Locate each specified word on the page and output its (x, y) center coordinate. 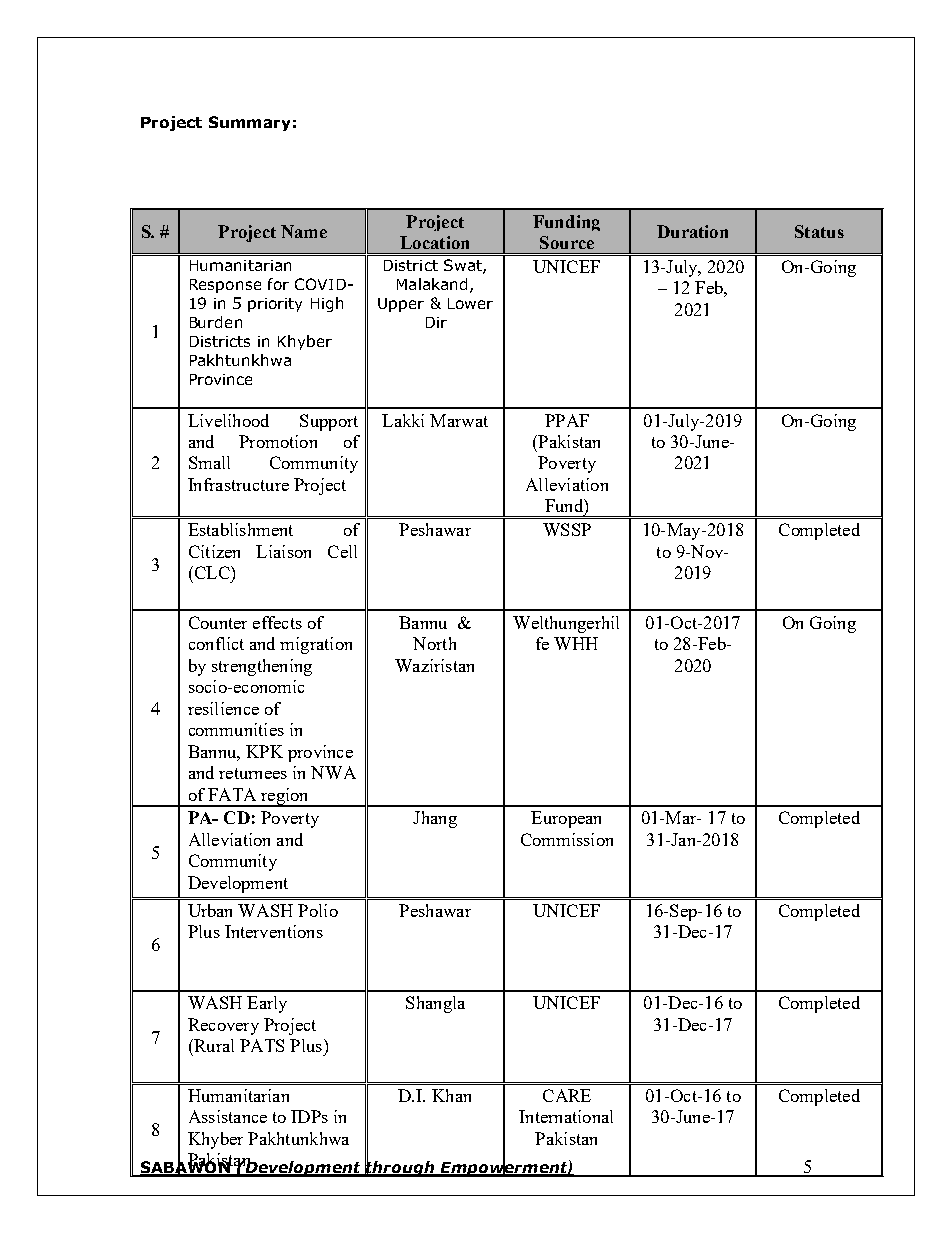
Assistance (228, 1116)
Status (819, 231)
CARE (567, 1095)
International (566, 1116)
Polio (318, 910)
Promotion (278, 441)
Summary (249, 123)
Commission (567, 839)
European (566, 819)
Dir (436, 322)
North (434, 643)
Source (567, 242)
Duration (692, 231)
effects (277, 622)
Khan (451, 1095)
